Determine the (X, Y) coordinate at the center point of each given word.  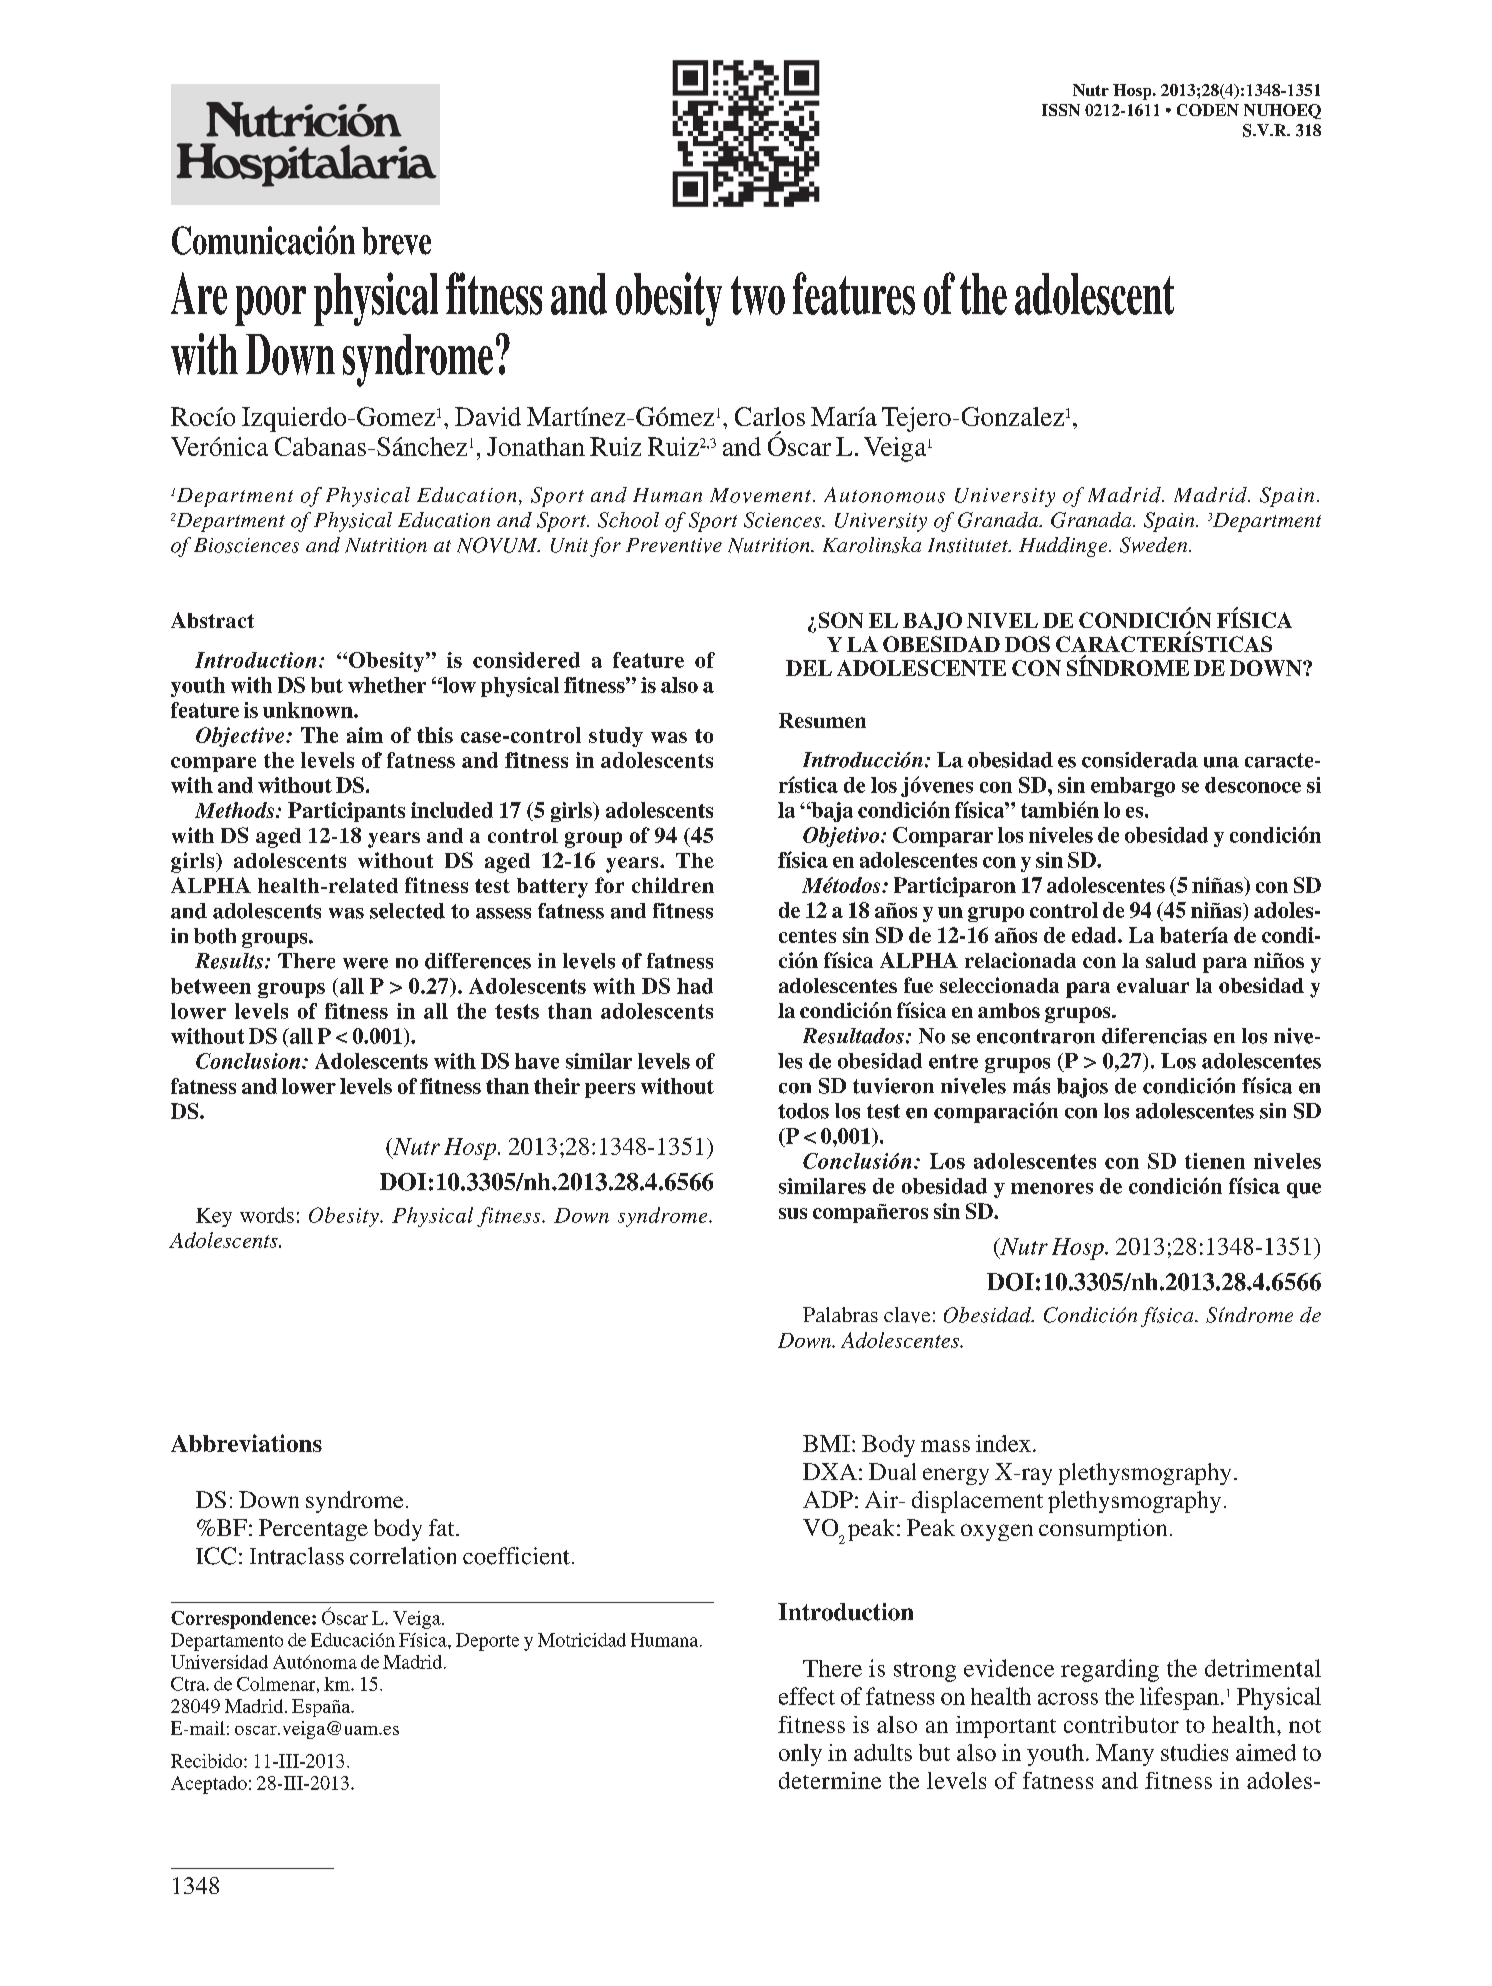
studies (1194, 1752)
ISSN (1061, 110)
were (365, 963)
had (695, 986)
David (488, 416)
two (758, 295)
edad (1095, 935)
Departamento (227, 1642)
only (800, 1755)
